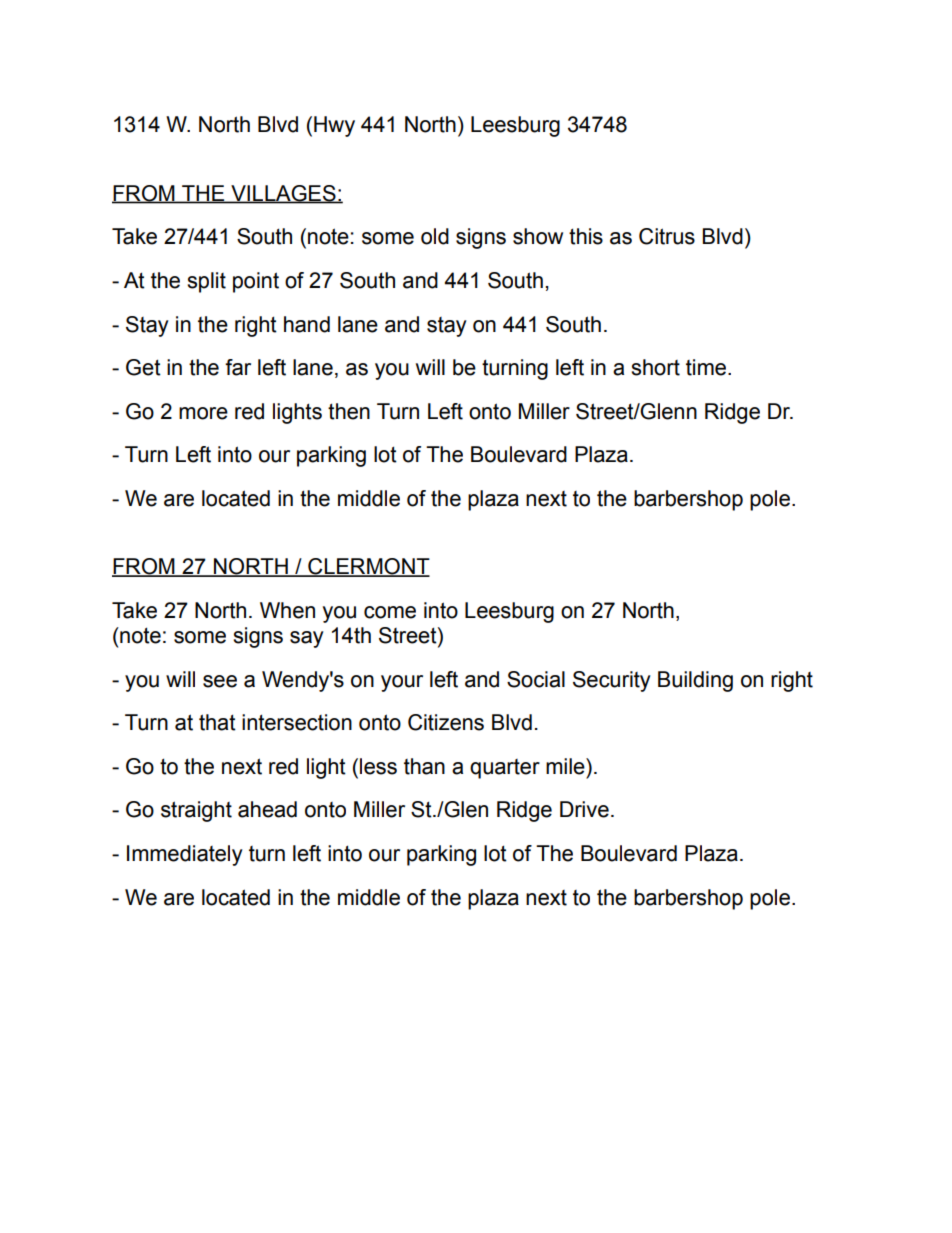  What do you see at coordinates (283, 194) in the screenshot?
I see `VILLAGES` at bounding box center [283, 194].
